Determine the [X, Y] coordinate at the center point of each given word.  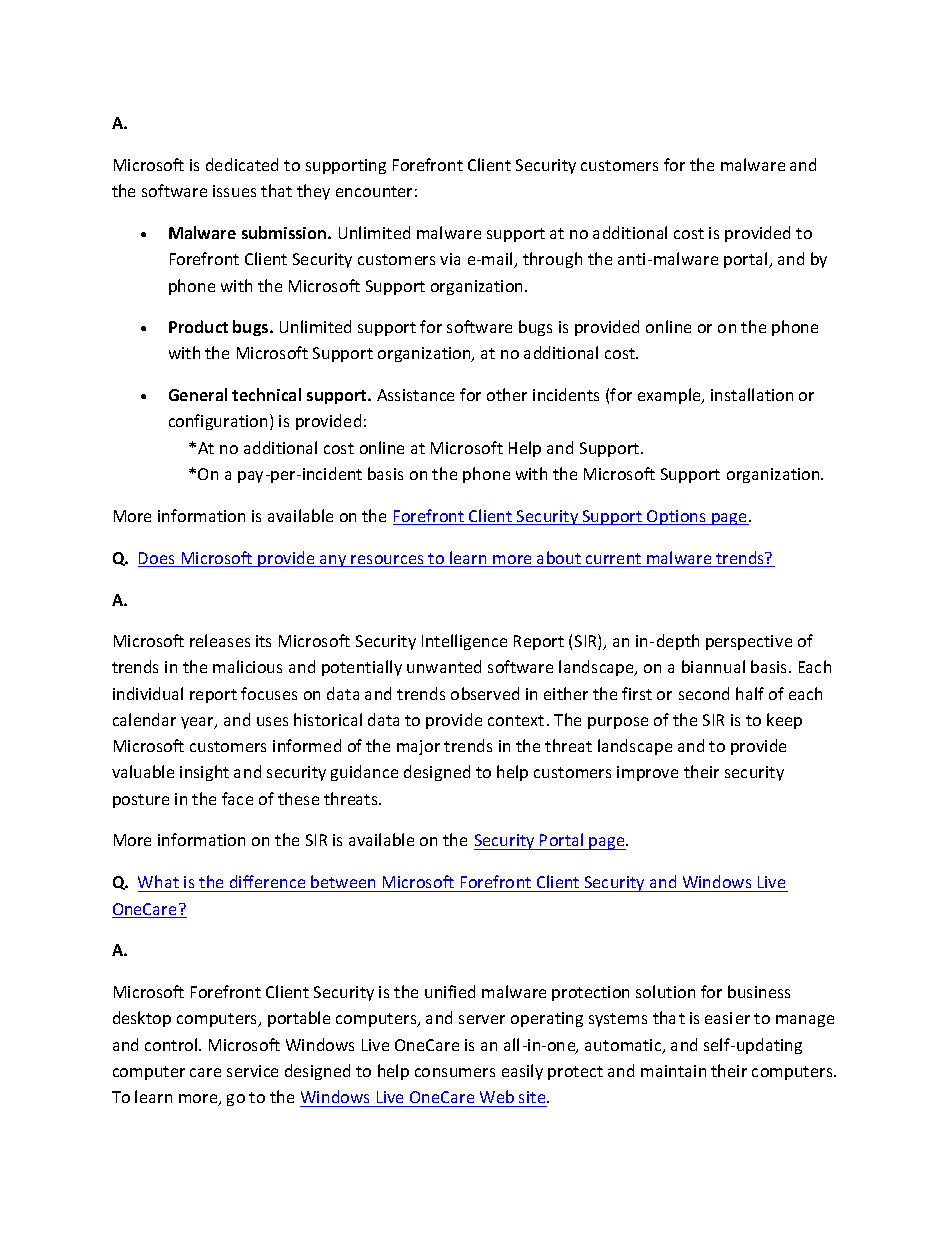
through [552, 260]
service [252, 1071]
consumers [455, 1072]
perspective [749, 642]
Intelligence [464, 642]
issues [234, 191]
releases [220, 640]
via [450, 259]
